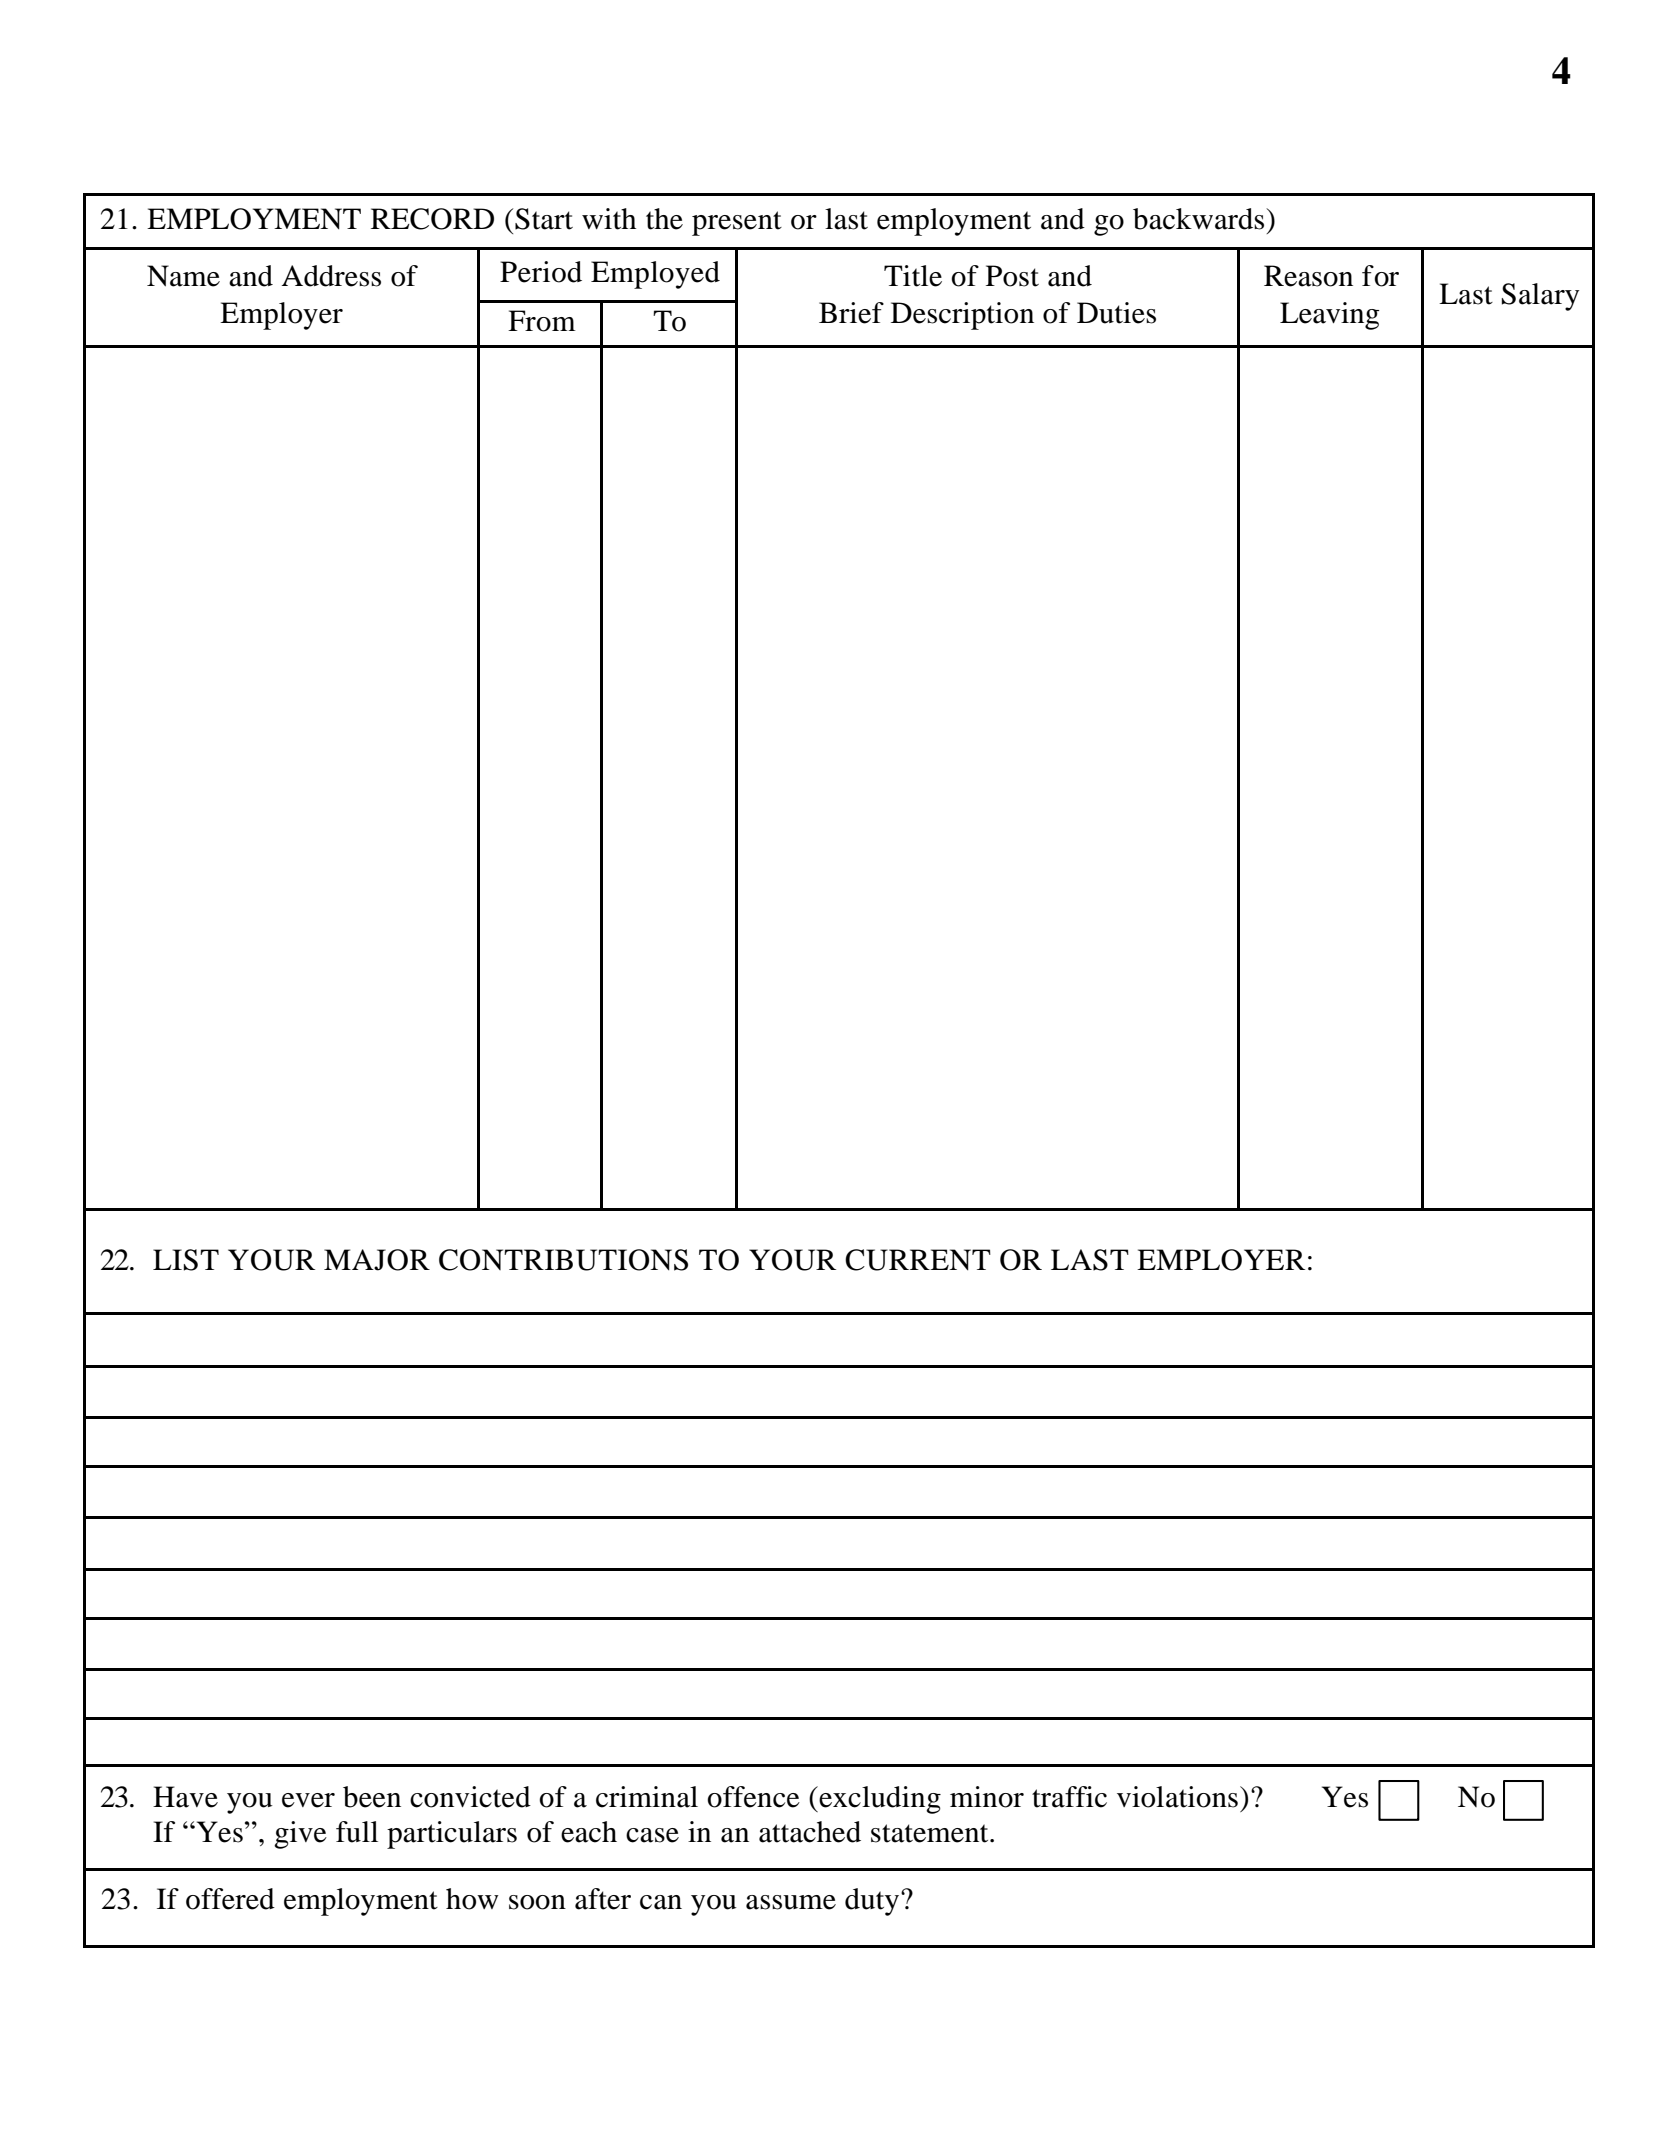  I want to click on for, so click(1380, 276).
